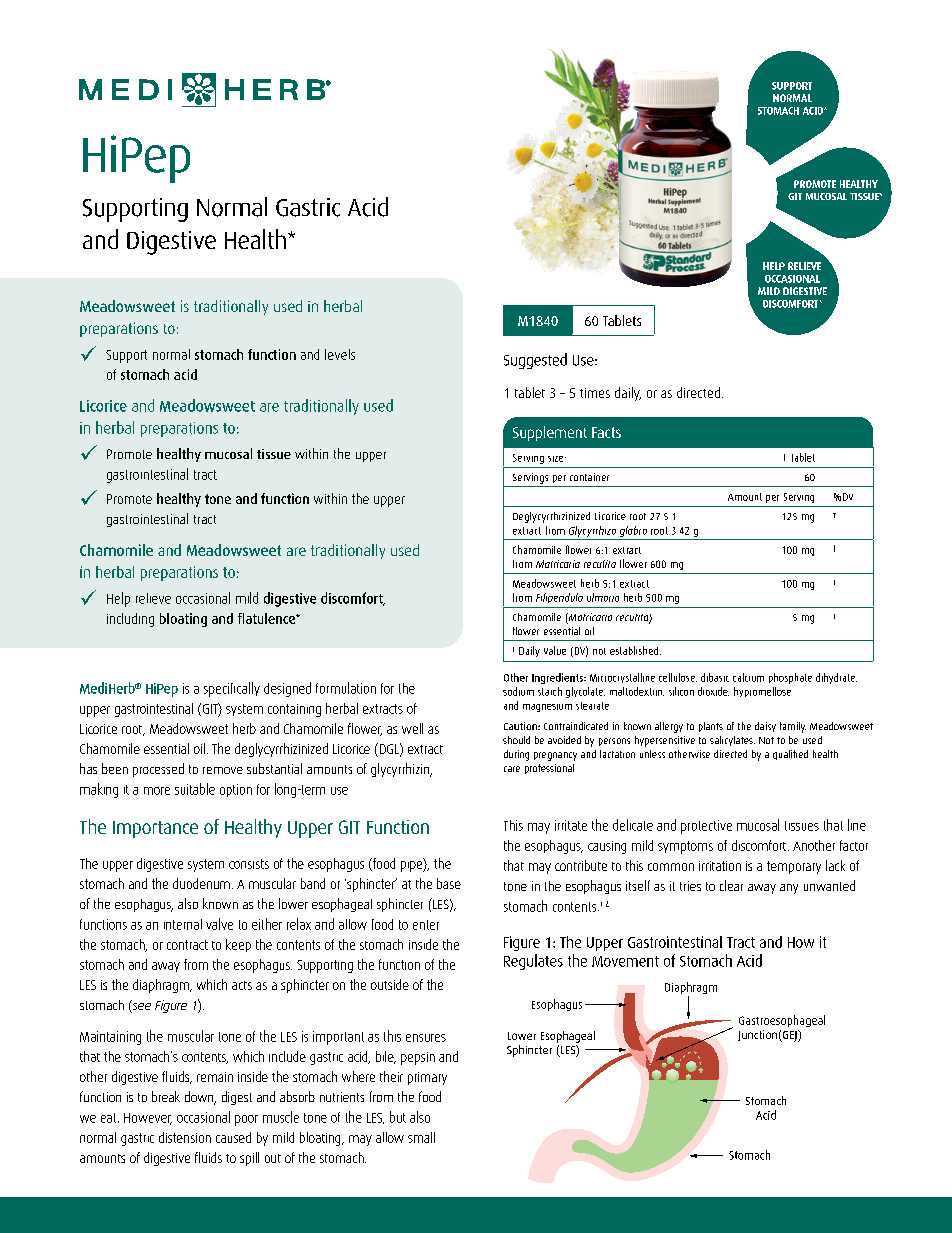 The width and height of the screenshot is (952, 1233). Describe the element at coordinates (790, 755) in the screenshot. I see `qualified` at that location.
